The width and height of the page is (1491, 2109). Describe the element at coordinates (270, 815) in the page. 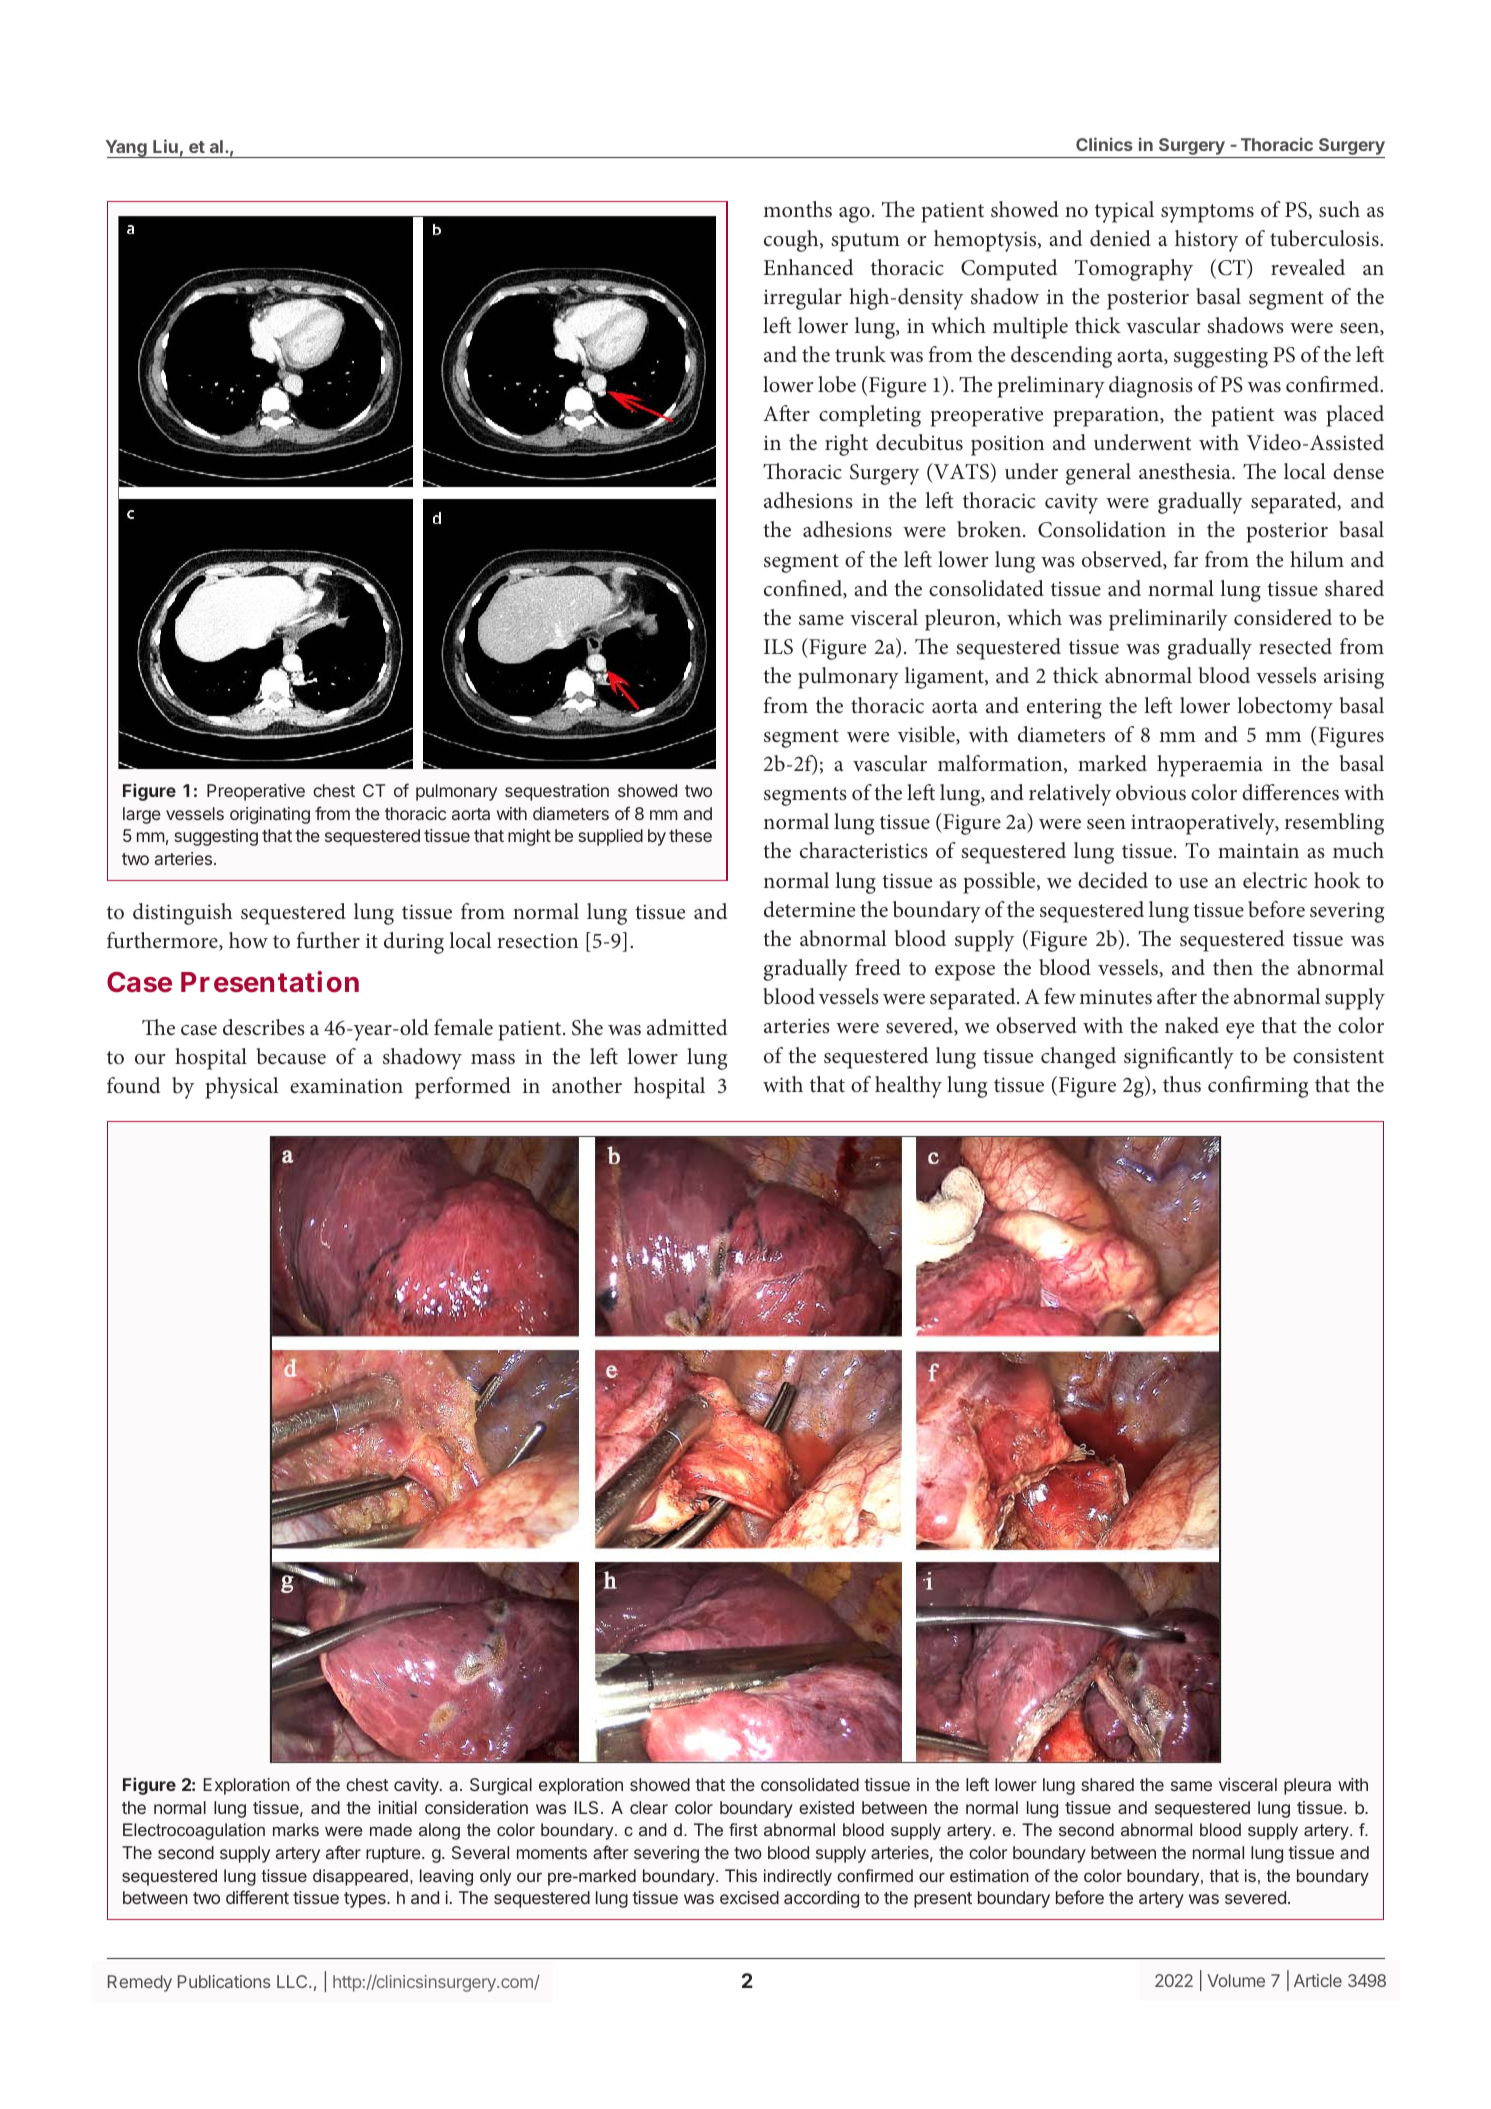

I see `originating` at that location.
